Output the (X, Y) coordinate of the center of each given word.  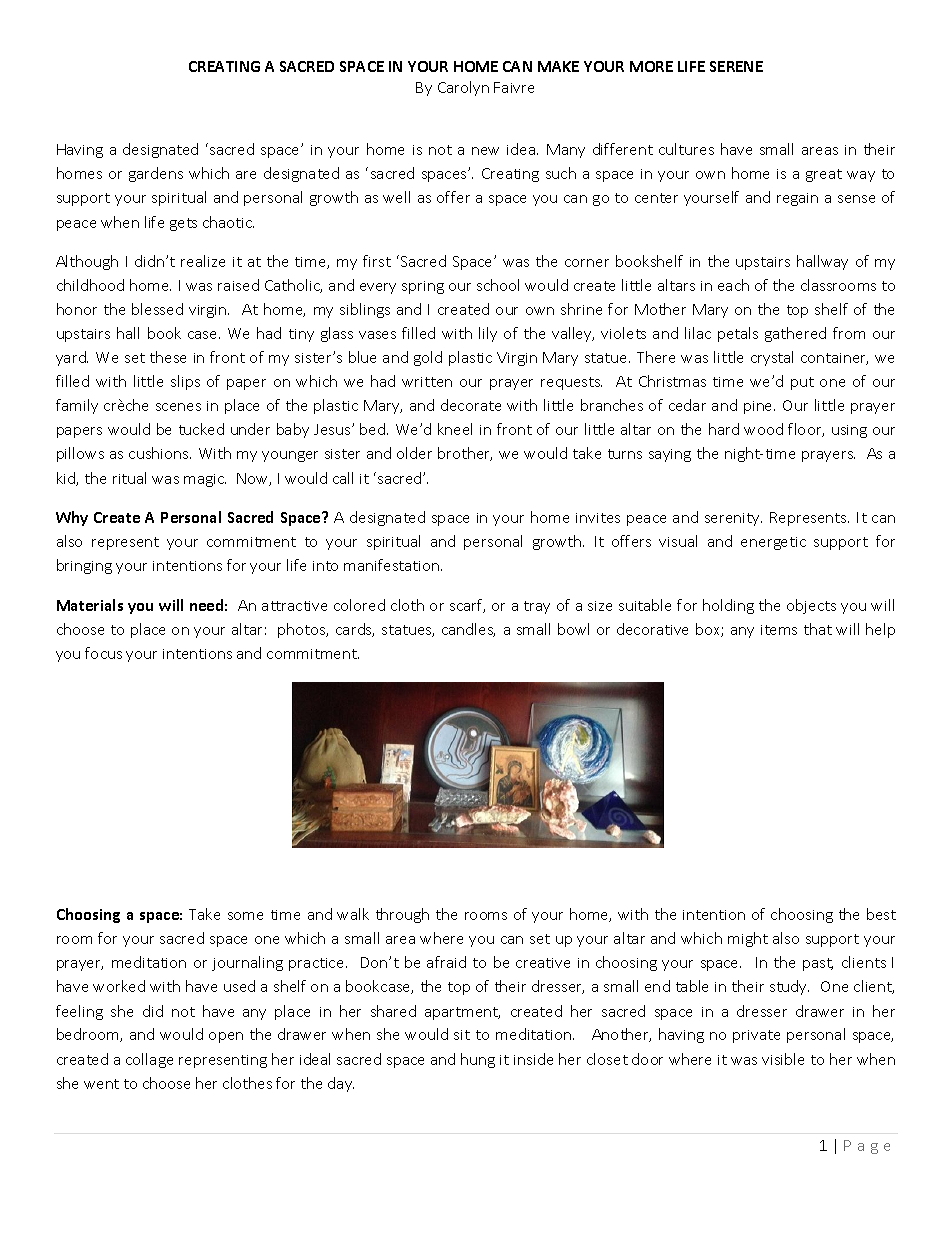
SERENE (736, 66)
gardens (156, 174)
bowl (573, 629)
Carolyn (463, 88)
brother (465, 454)
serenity (733, 519)
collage (149, 1060)
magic (205, 480)
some (245, 916)
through (402, 915)
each (733, 285)
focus (103, 653)
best (881, 914)
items (779, 630)
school (498, 285)
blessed (157, 309)
